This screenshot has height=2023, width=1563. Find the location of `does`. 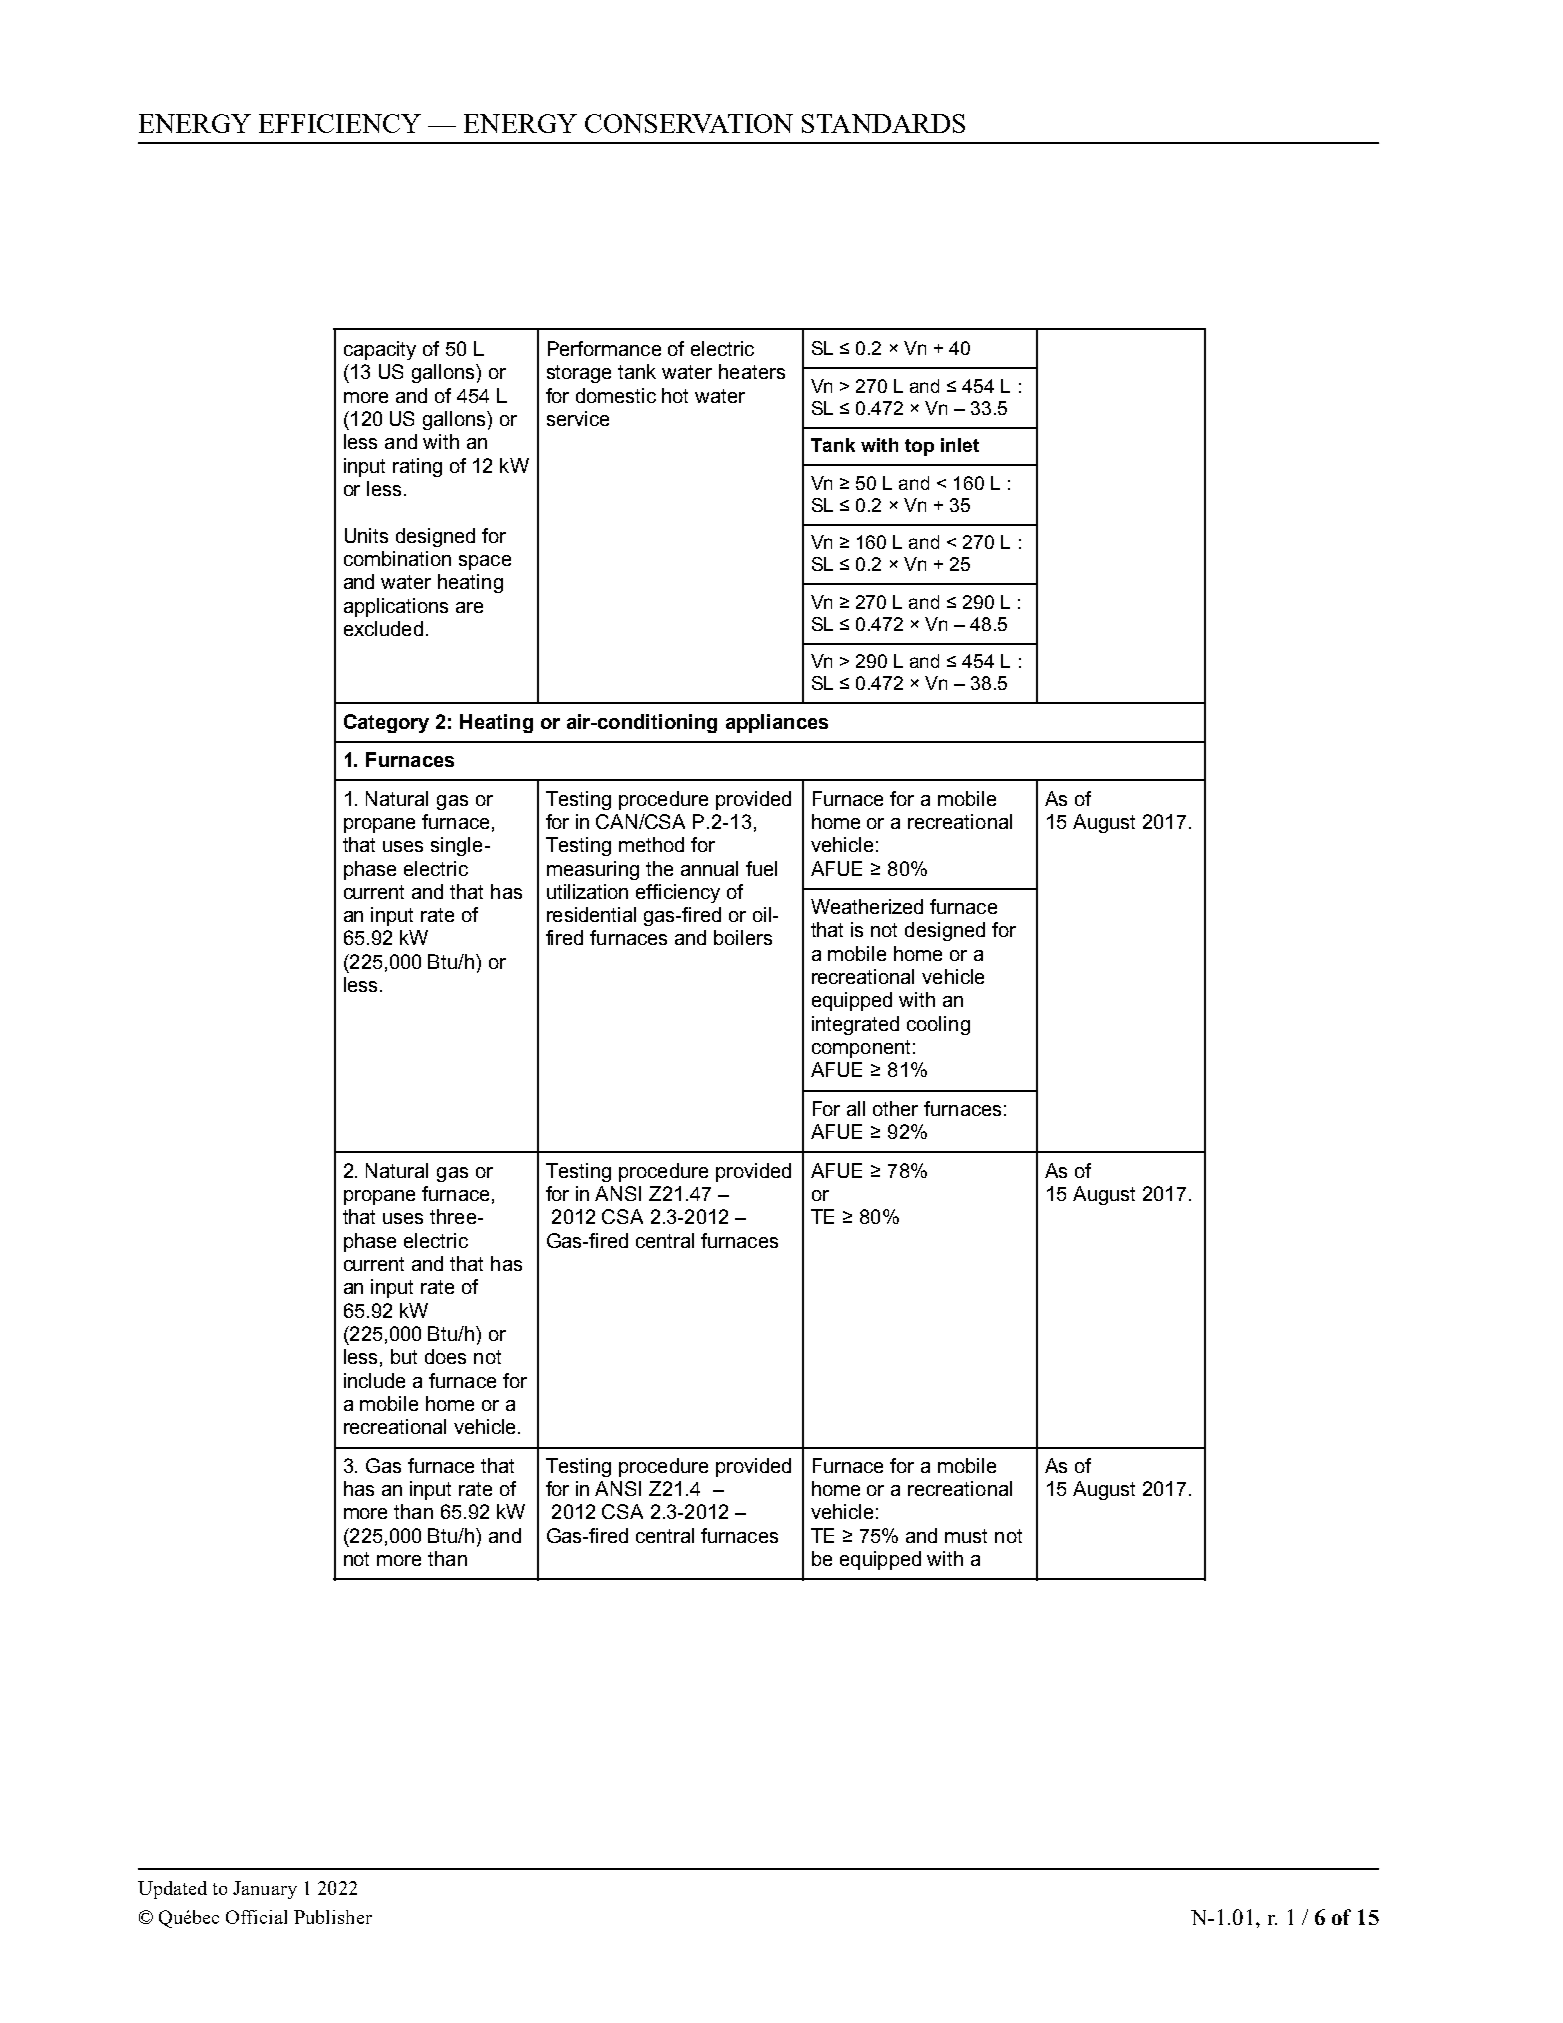

does is located at coordinates (445, 1356).
